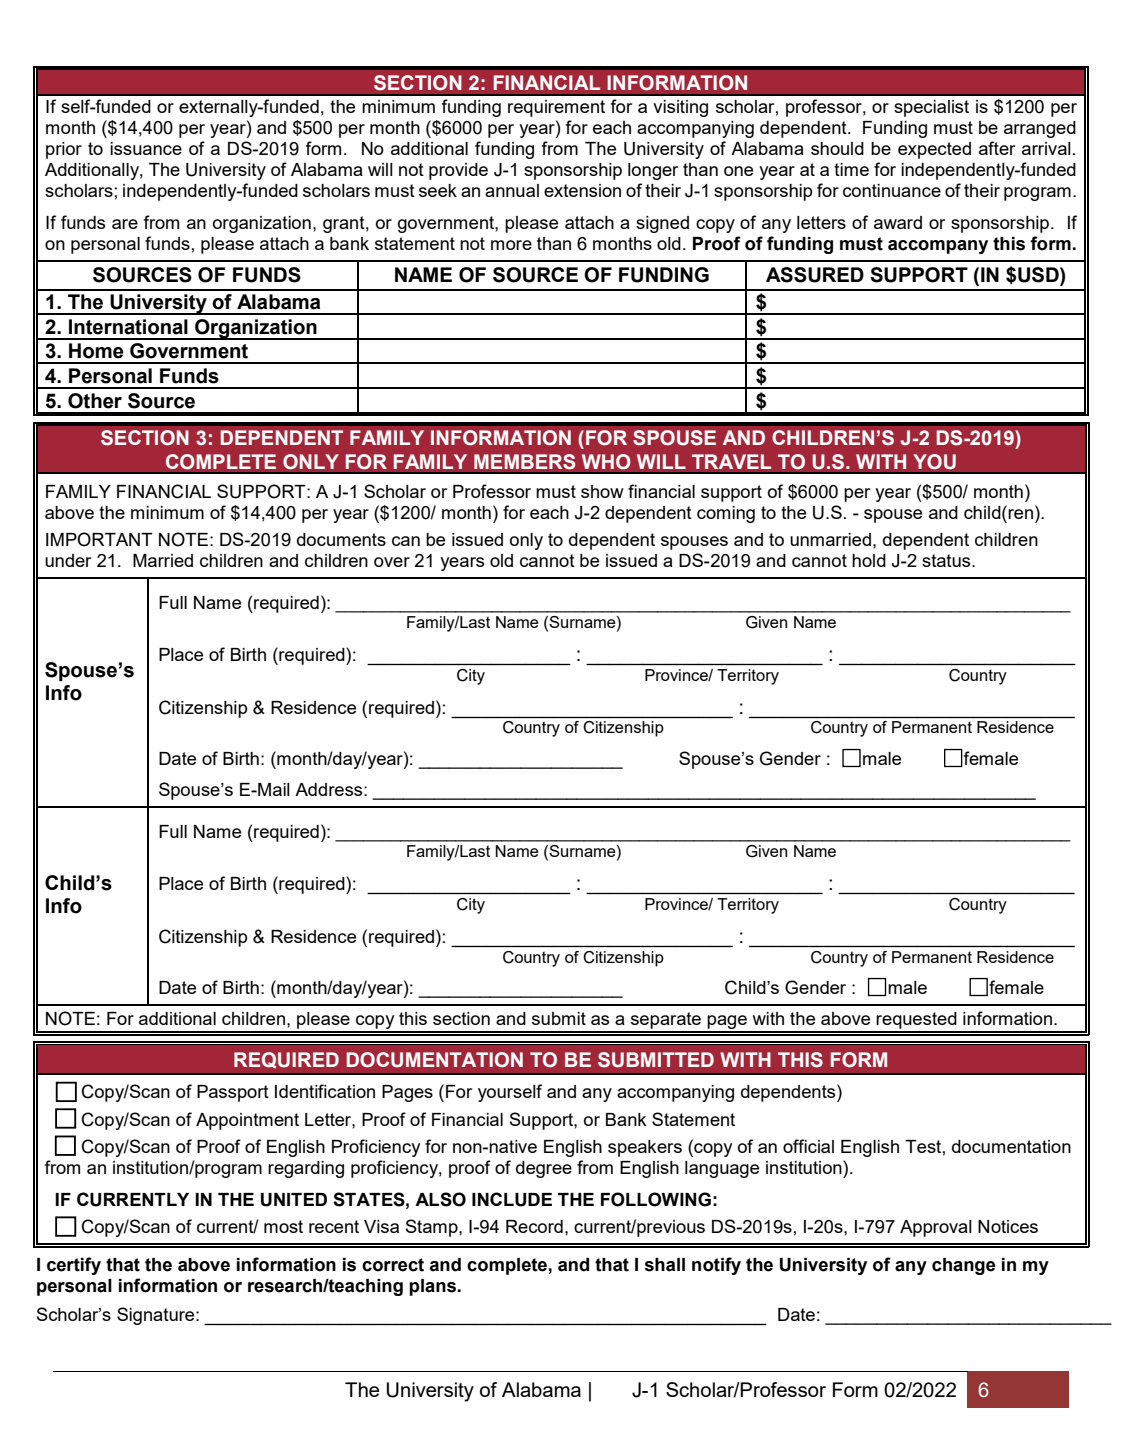  Describe the element at coordinates (99, 539) in the page. I see `IMPORTANT` at that location.
